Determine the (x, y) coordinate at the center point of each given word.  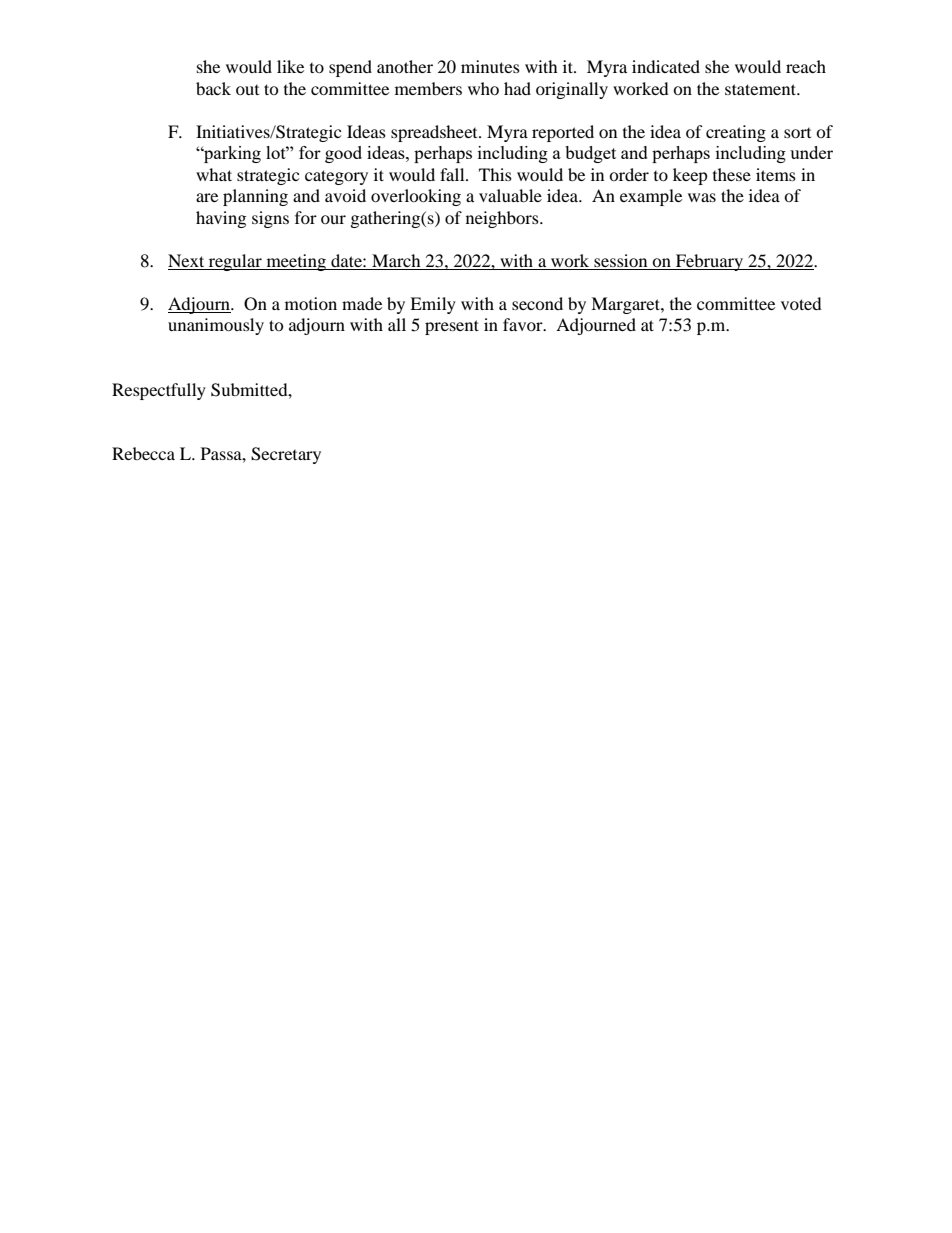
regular (235, 262)
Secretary (286, 455)
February (709, 262)
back (213, 88)
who (483, 88)
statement (762, 89)
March (396, 260)
